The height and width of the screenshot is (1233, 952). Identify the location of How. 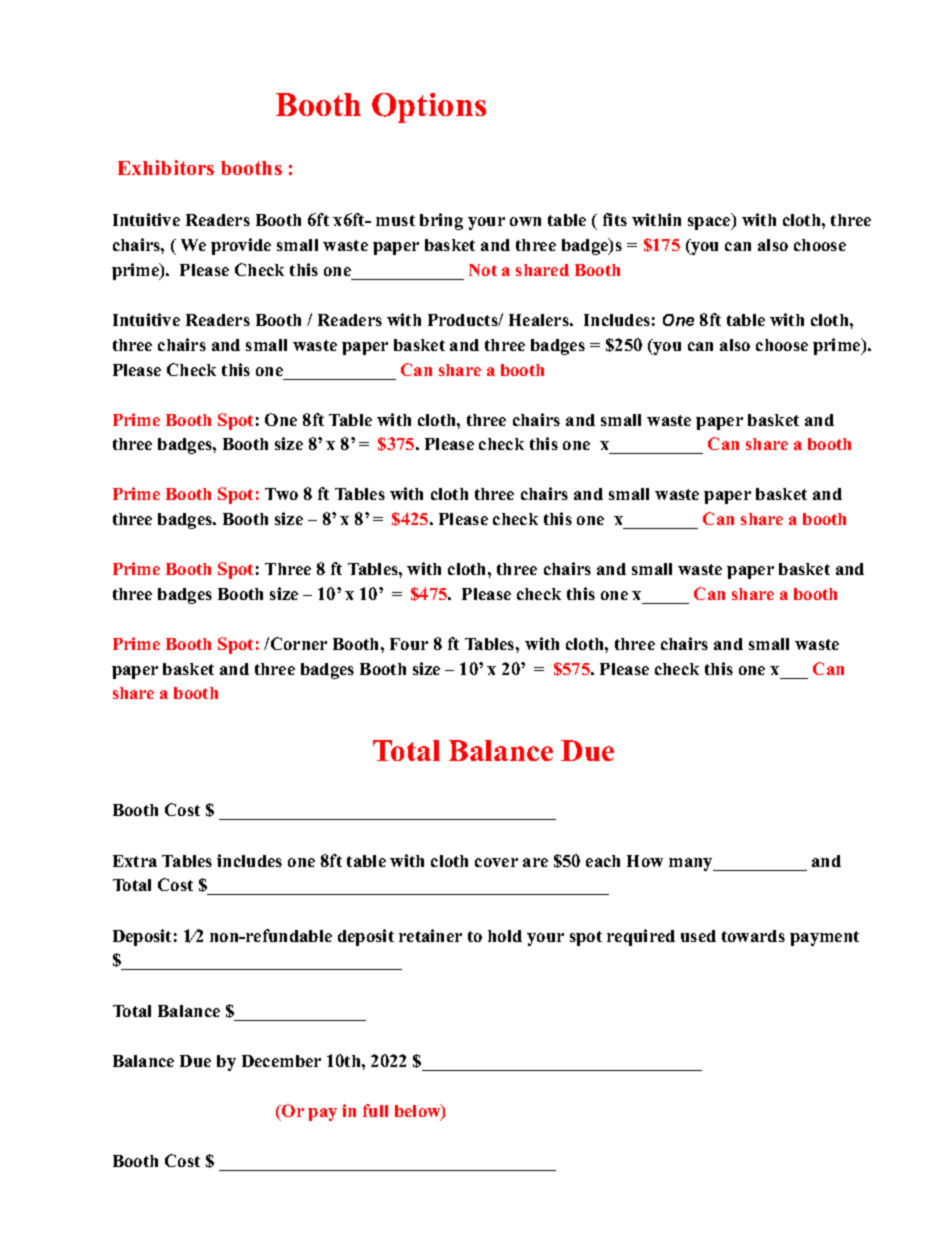
(645, 861).
